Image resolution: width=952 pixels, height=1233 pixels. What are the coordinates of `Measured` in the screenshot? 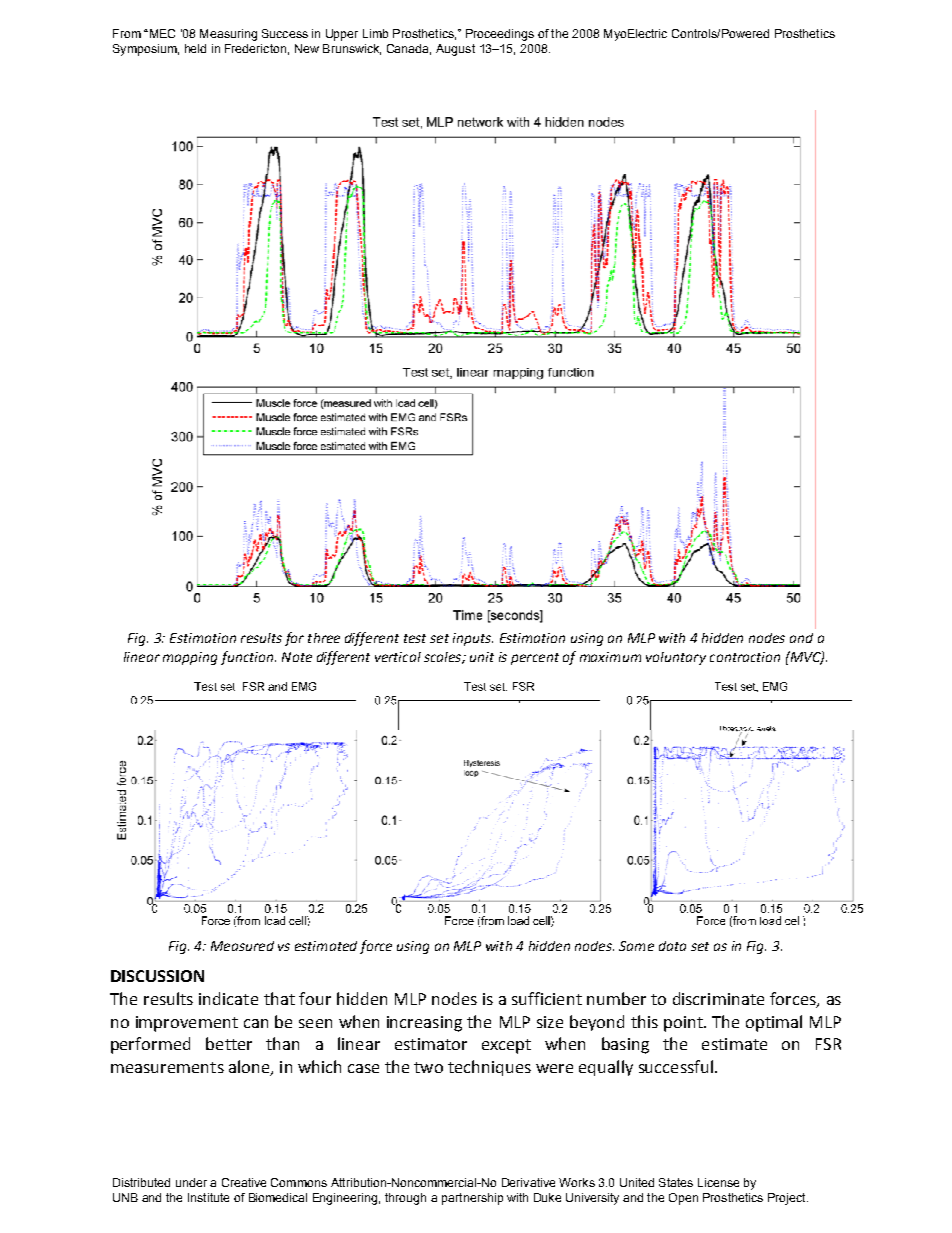 It's located at (242, 946).
